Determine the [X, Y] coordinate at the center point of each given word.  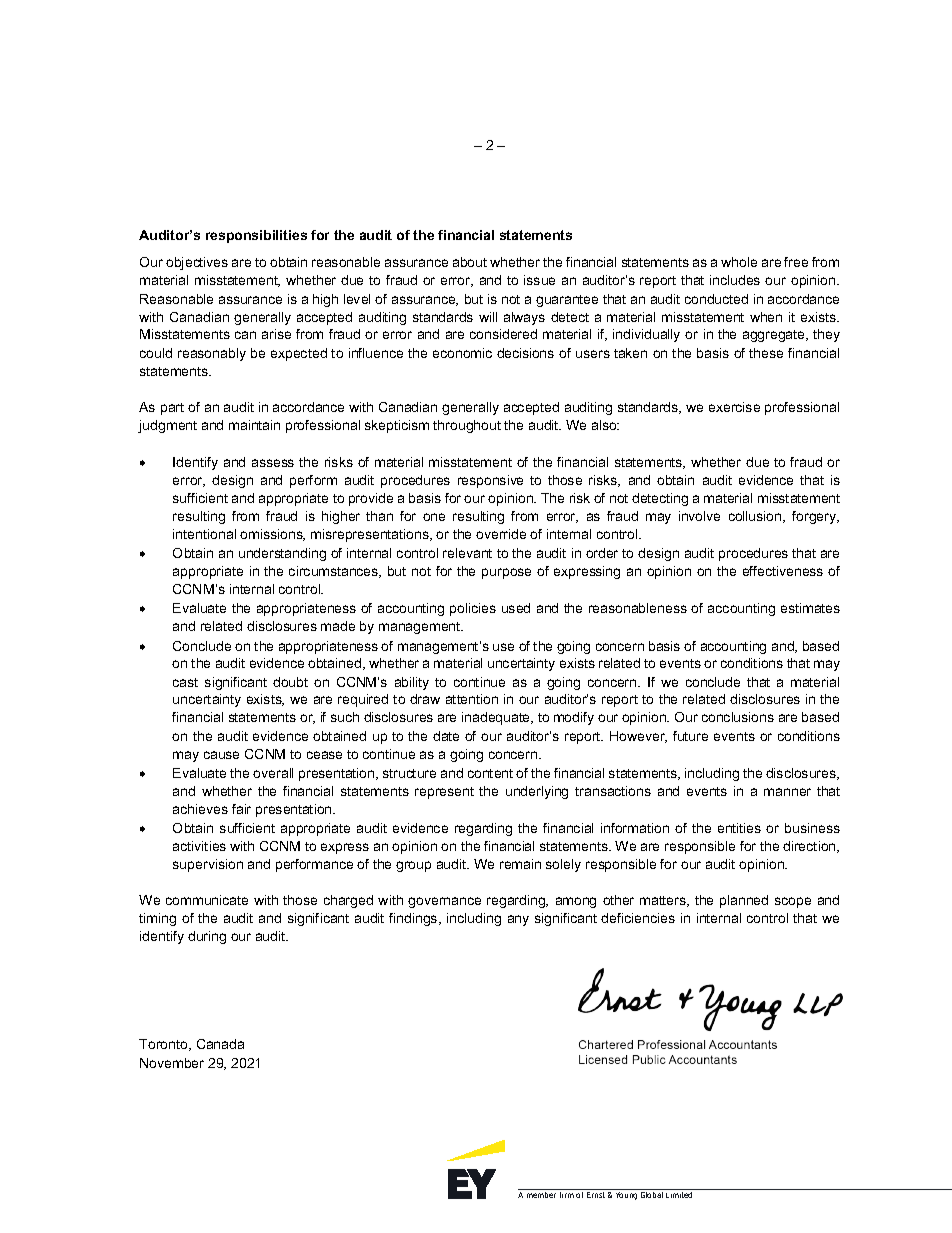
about [470, 262]
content [490, 773]
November [172, 1063]
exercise [734, 407]
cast [185, 682]
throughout [467, 426]
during [207, 937]
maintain [254, 425]
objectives [197, 263]
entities [739, 828]
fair [241, 809]
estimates [810, 608]
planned [744, 901]
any [518, 920]
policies [473, 609]
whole [739, 262]
